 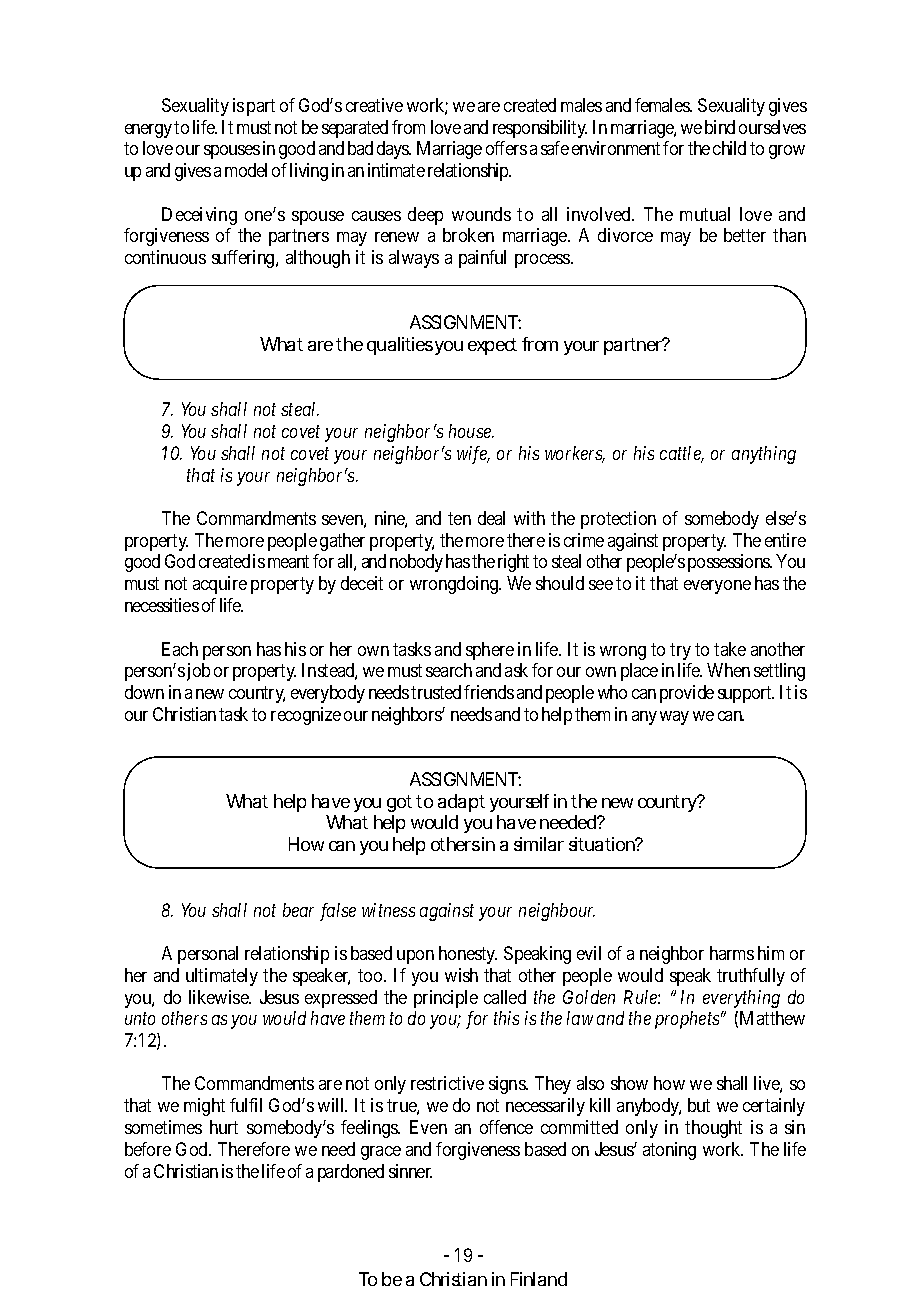 What do you see at coordinates (246, 170) in the screenshot?
I see `model` at bounding box center [246, 170].
